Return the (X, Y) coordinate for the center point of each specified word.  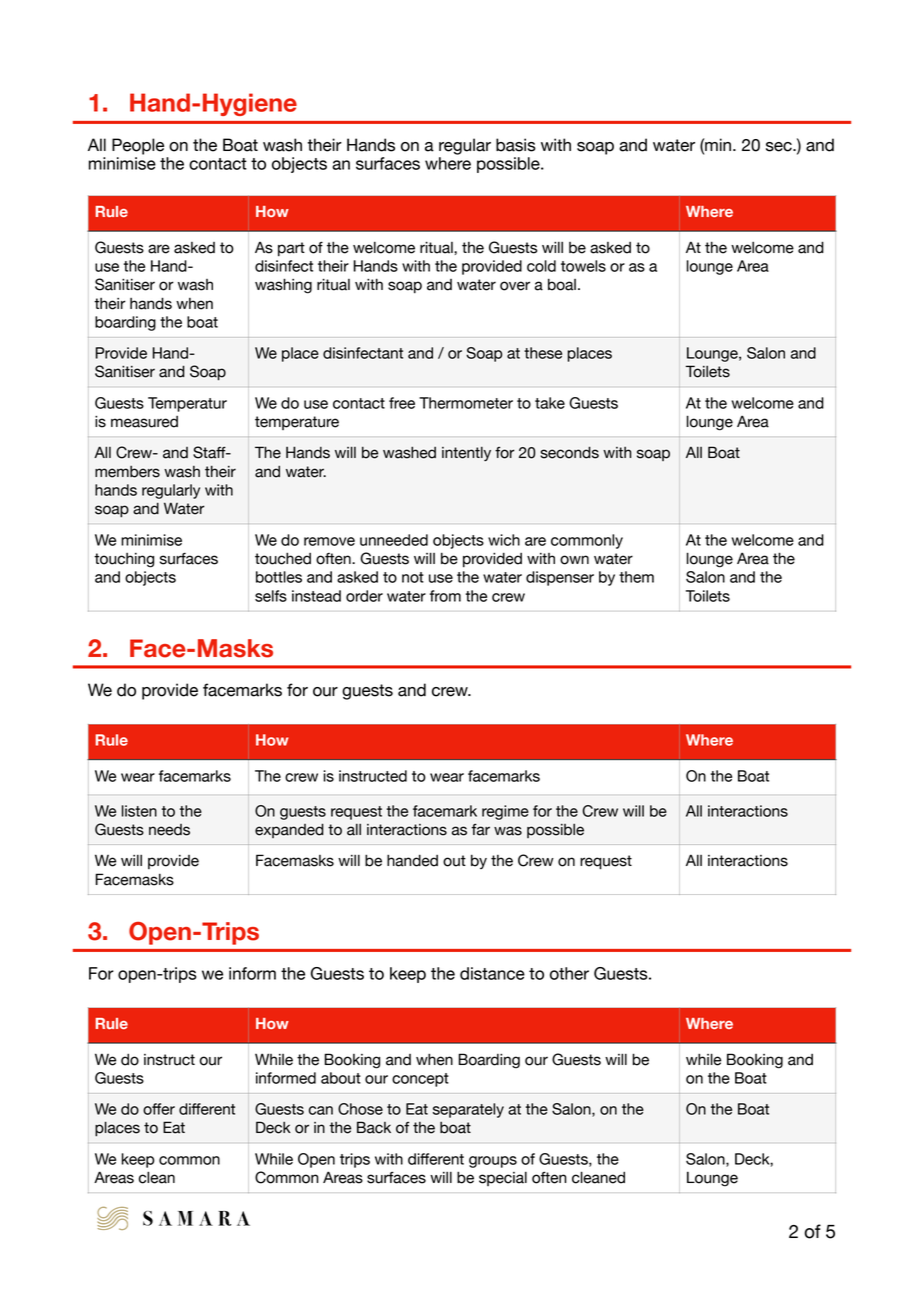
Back (374, 1127)
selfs (271, 596)
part (291, 249)
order (364, 596)
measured (144, 422)
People (138, 146)
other (569, 973)
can (321, 1110)
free (402, 403)
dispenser (560, 578)
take (550, 403)
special (503, 1178)
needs (169, 830)
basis (516, 145)
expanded (289, 830)
